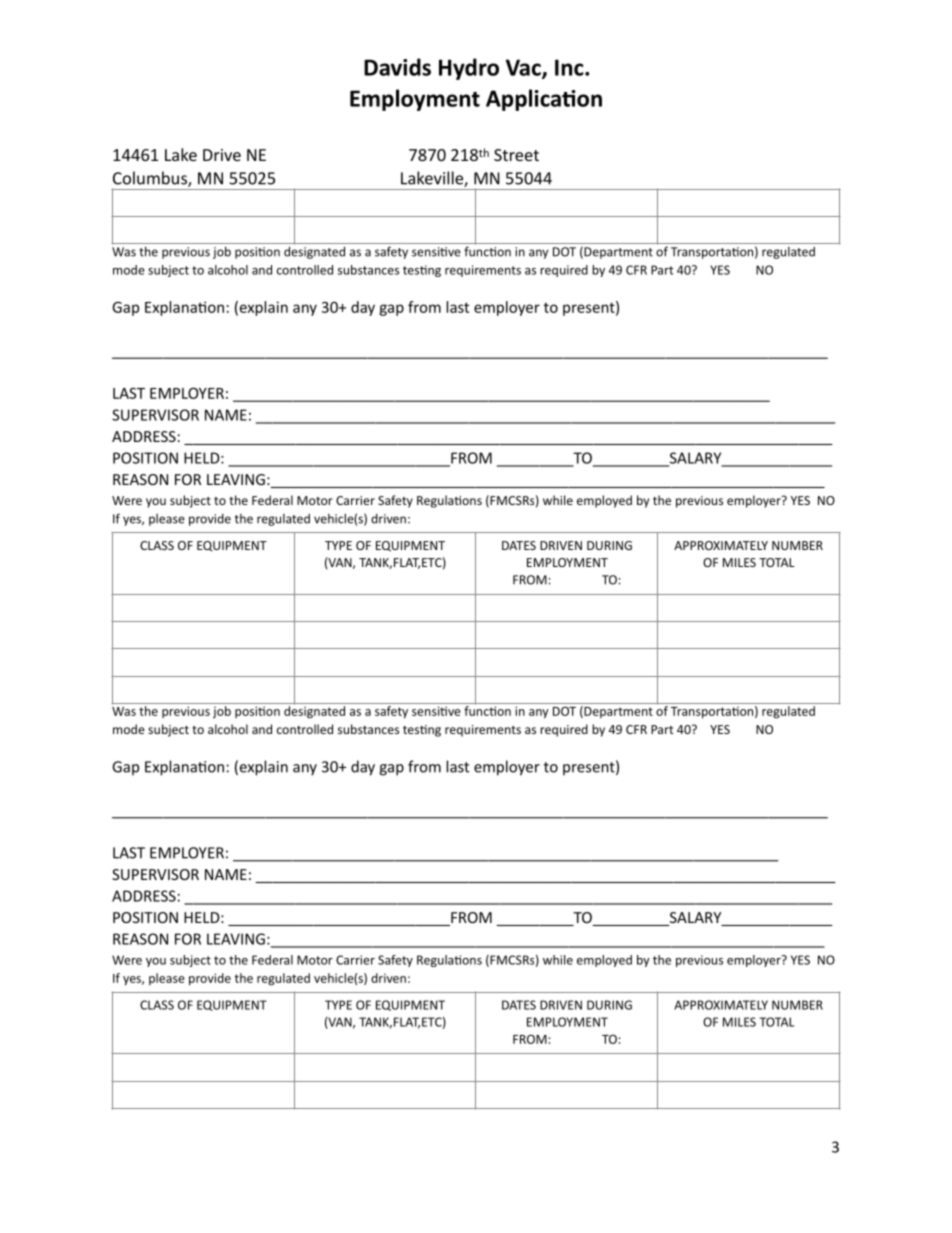  What do you see at coordinates (524, 68) in the screenshot?
I see `Vac` at bounding box center [524, 68].
